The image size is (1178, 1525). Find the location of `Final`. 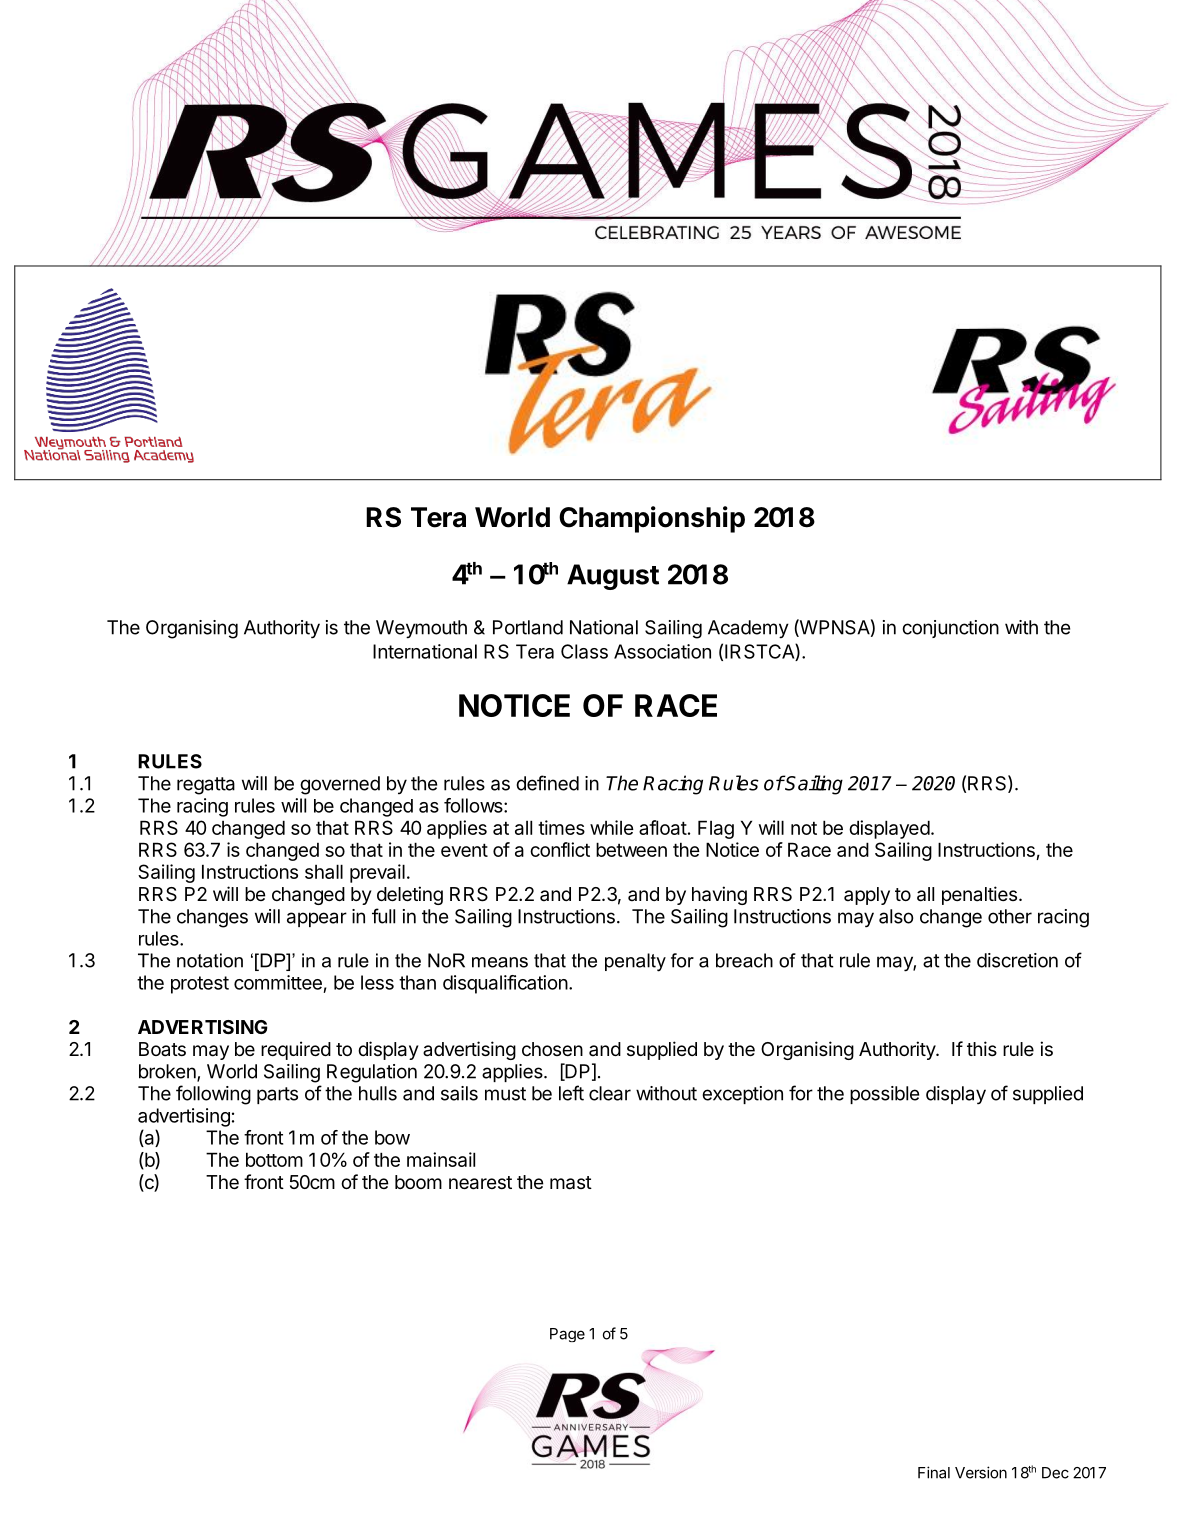

Final is located at coordinates (934, 1472).
